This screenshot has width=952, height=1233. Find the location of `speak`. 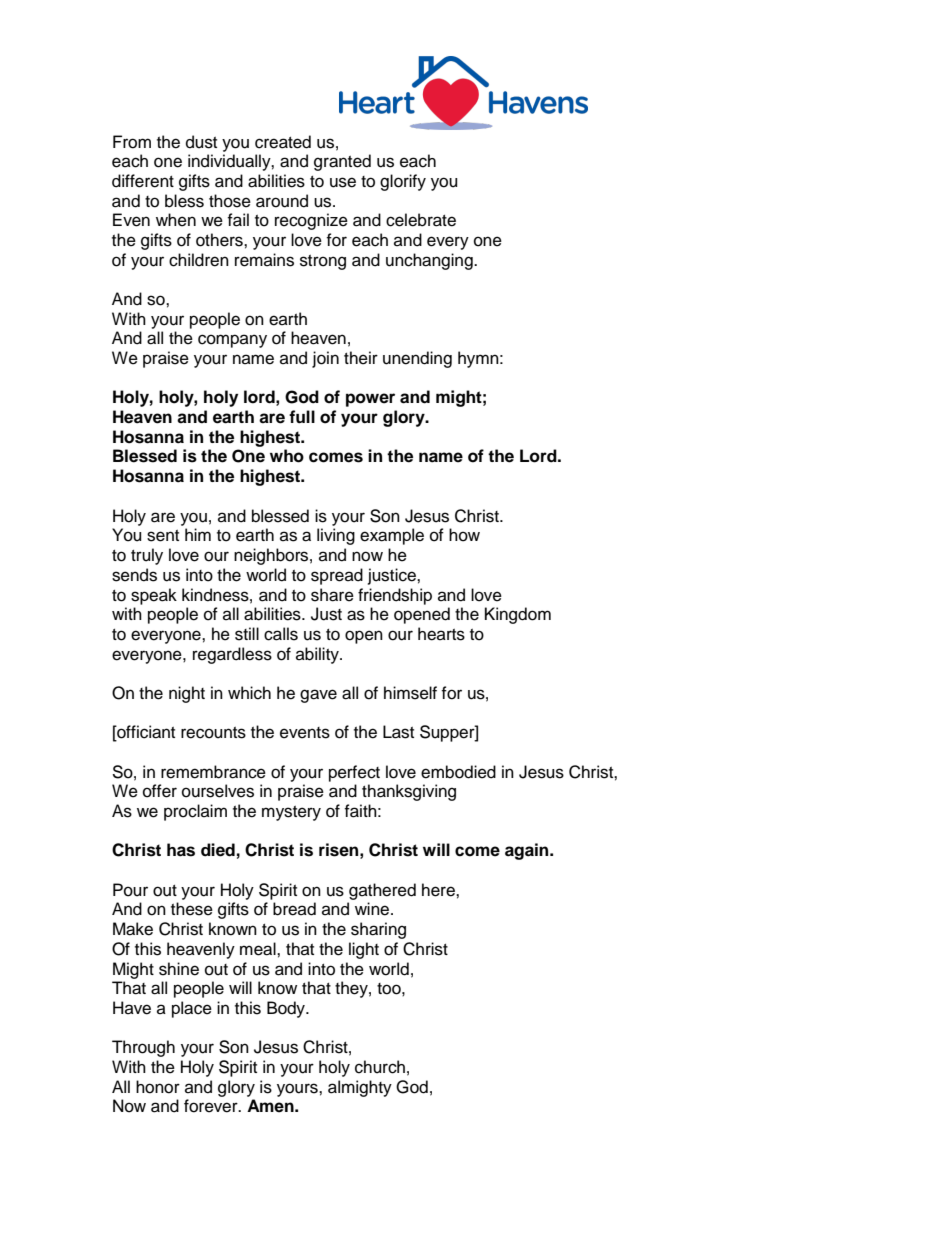

speak is located at coordinates (154, 596).
